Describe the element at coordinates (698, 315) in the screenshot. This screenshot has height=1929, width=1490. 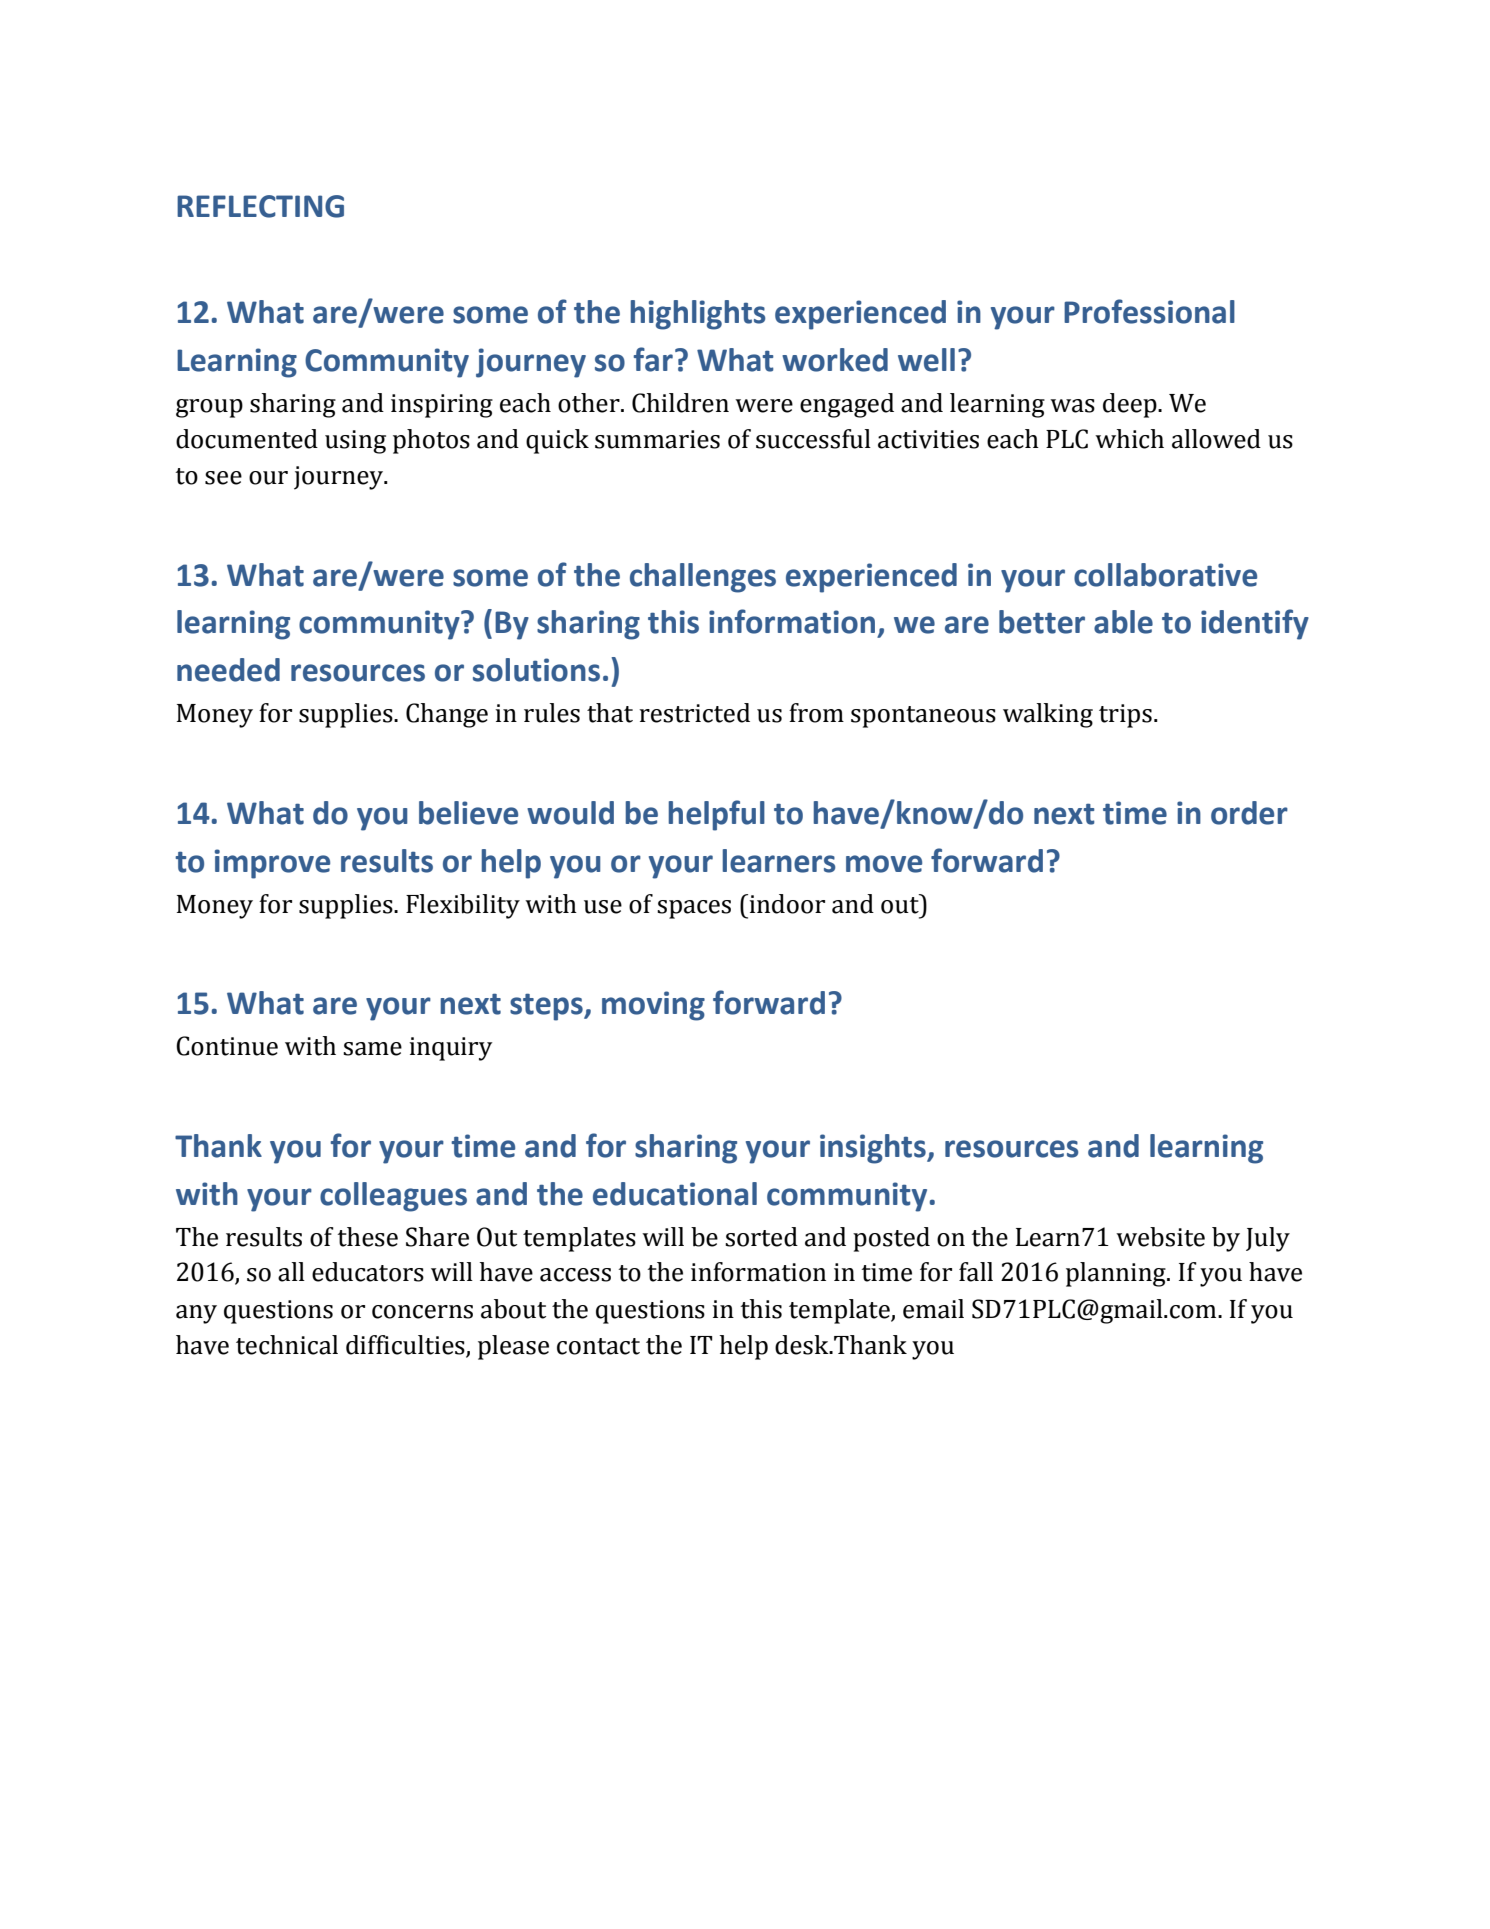
I see `highlights` at that location.
